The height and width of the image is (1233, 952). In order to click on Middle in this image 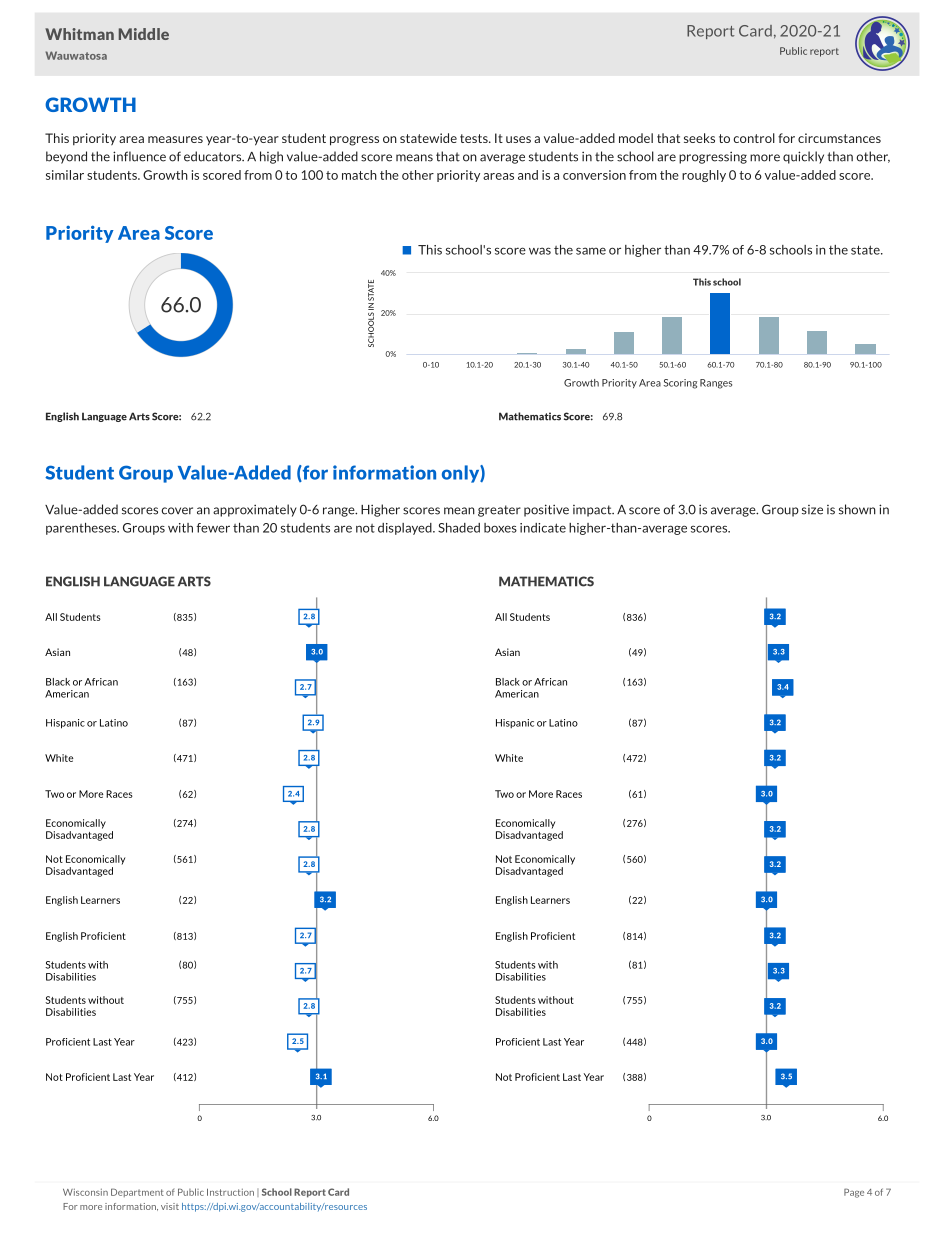, I will do `click(144, 34)`.
